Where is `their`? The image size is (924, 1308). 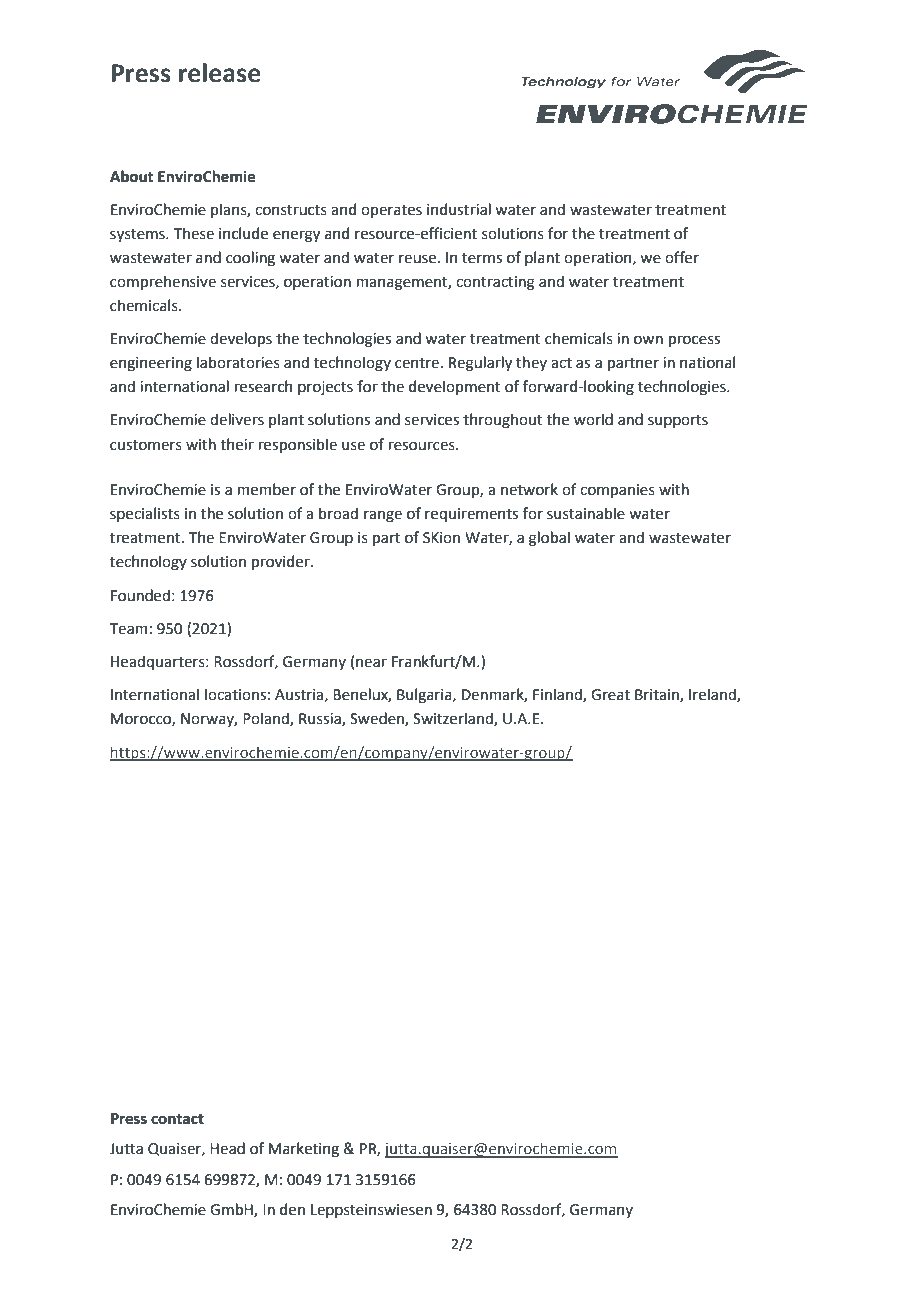
their is located at coordinates (237, 444).
